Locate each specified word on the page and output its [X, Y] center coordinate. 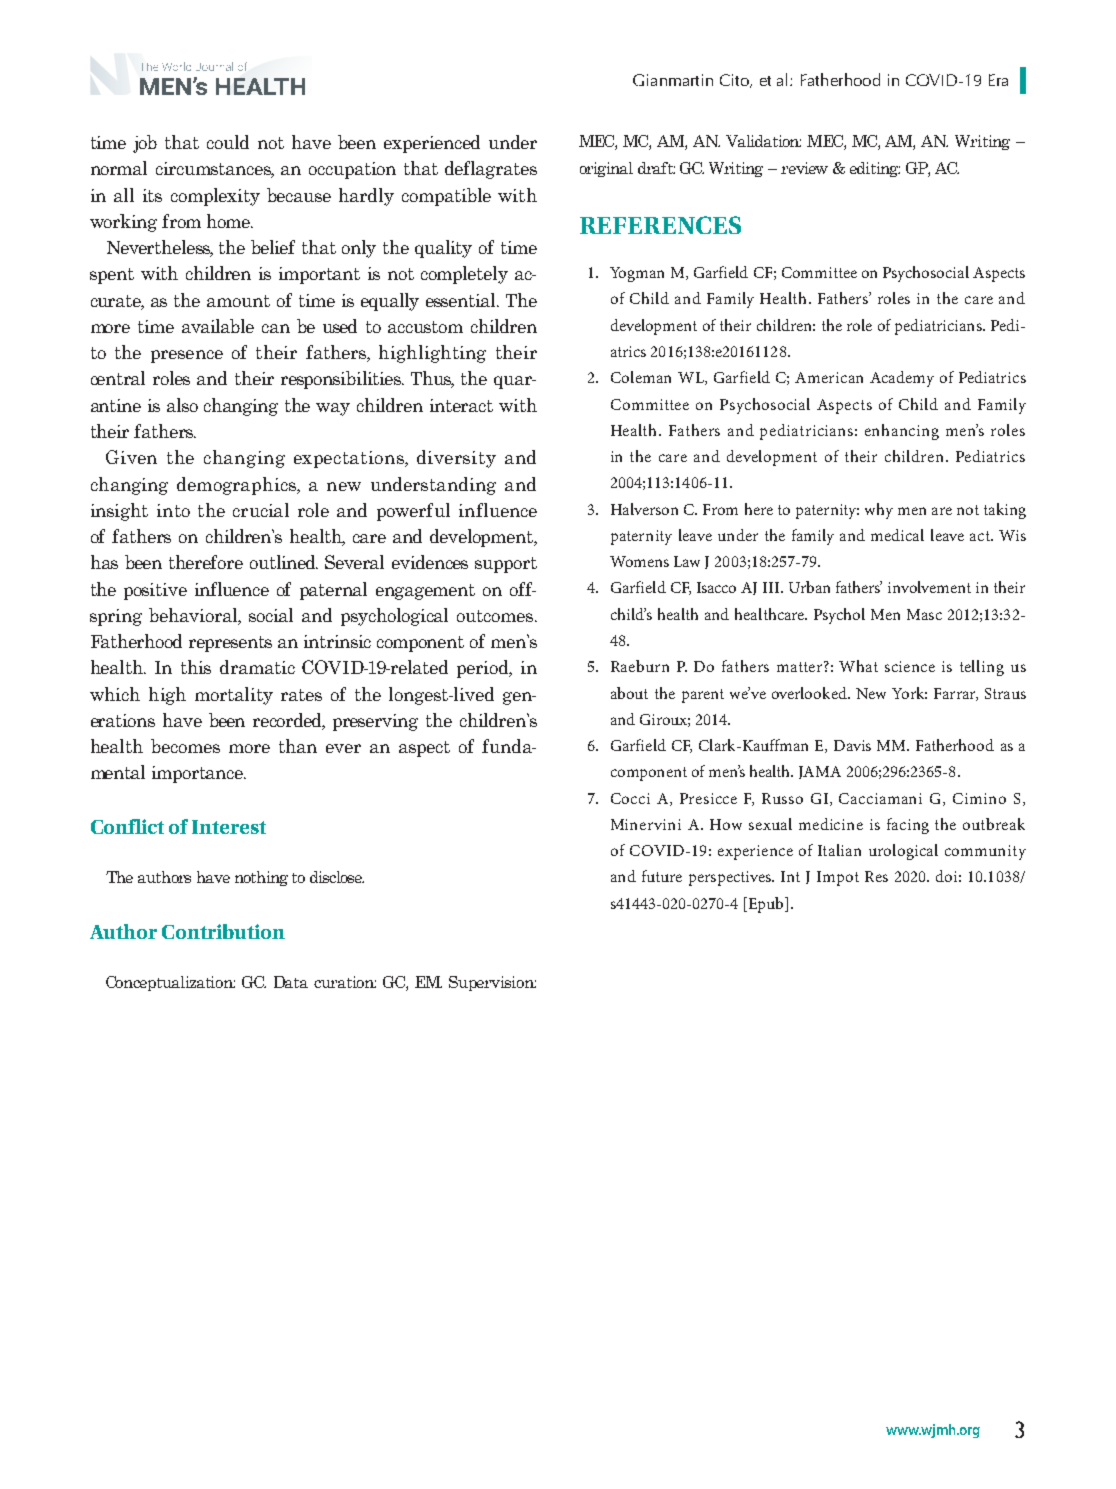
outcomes [496, 616]
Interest [229, 827]
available [218, 326]
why [879, 511]
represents [230, 644]
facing [908, 826]
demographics [237, 486]
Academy [902, 379]
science [910, 666]
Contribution [223, 931]
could [228, 142]
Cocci [630, 798]
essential [462, 300]
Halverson [644, 509]
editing [875, 169]
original [606, 169]
